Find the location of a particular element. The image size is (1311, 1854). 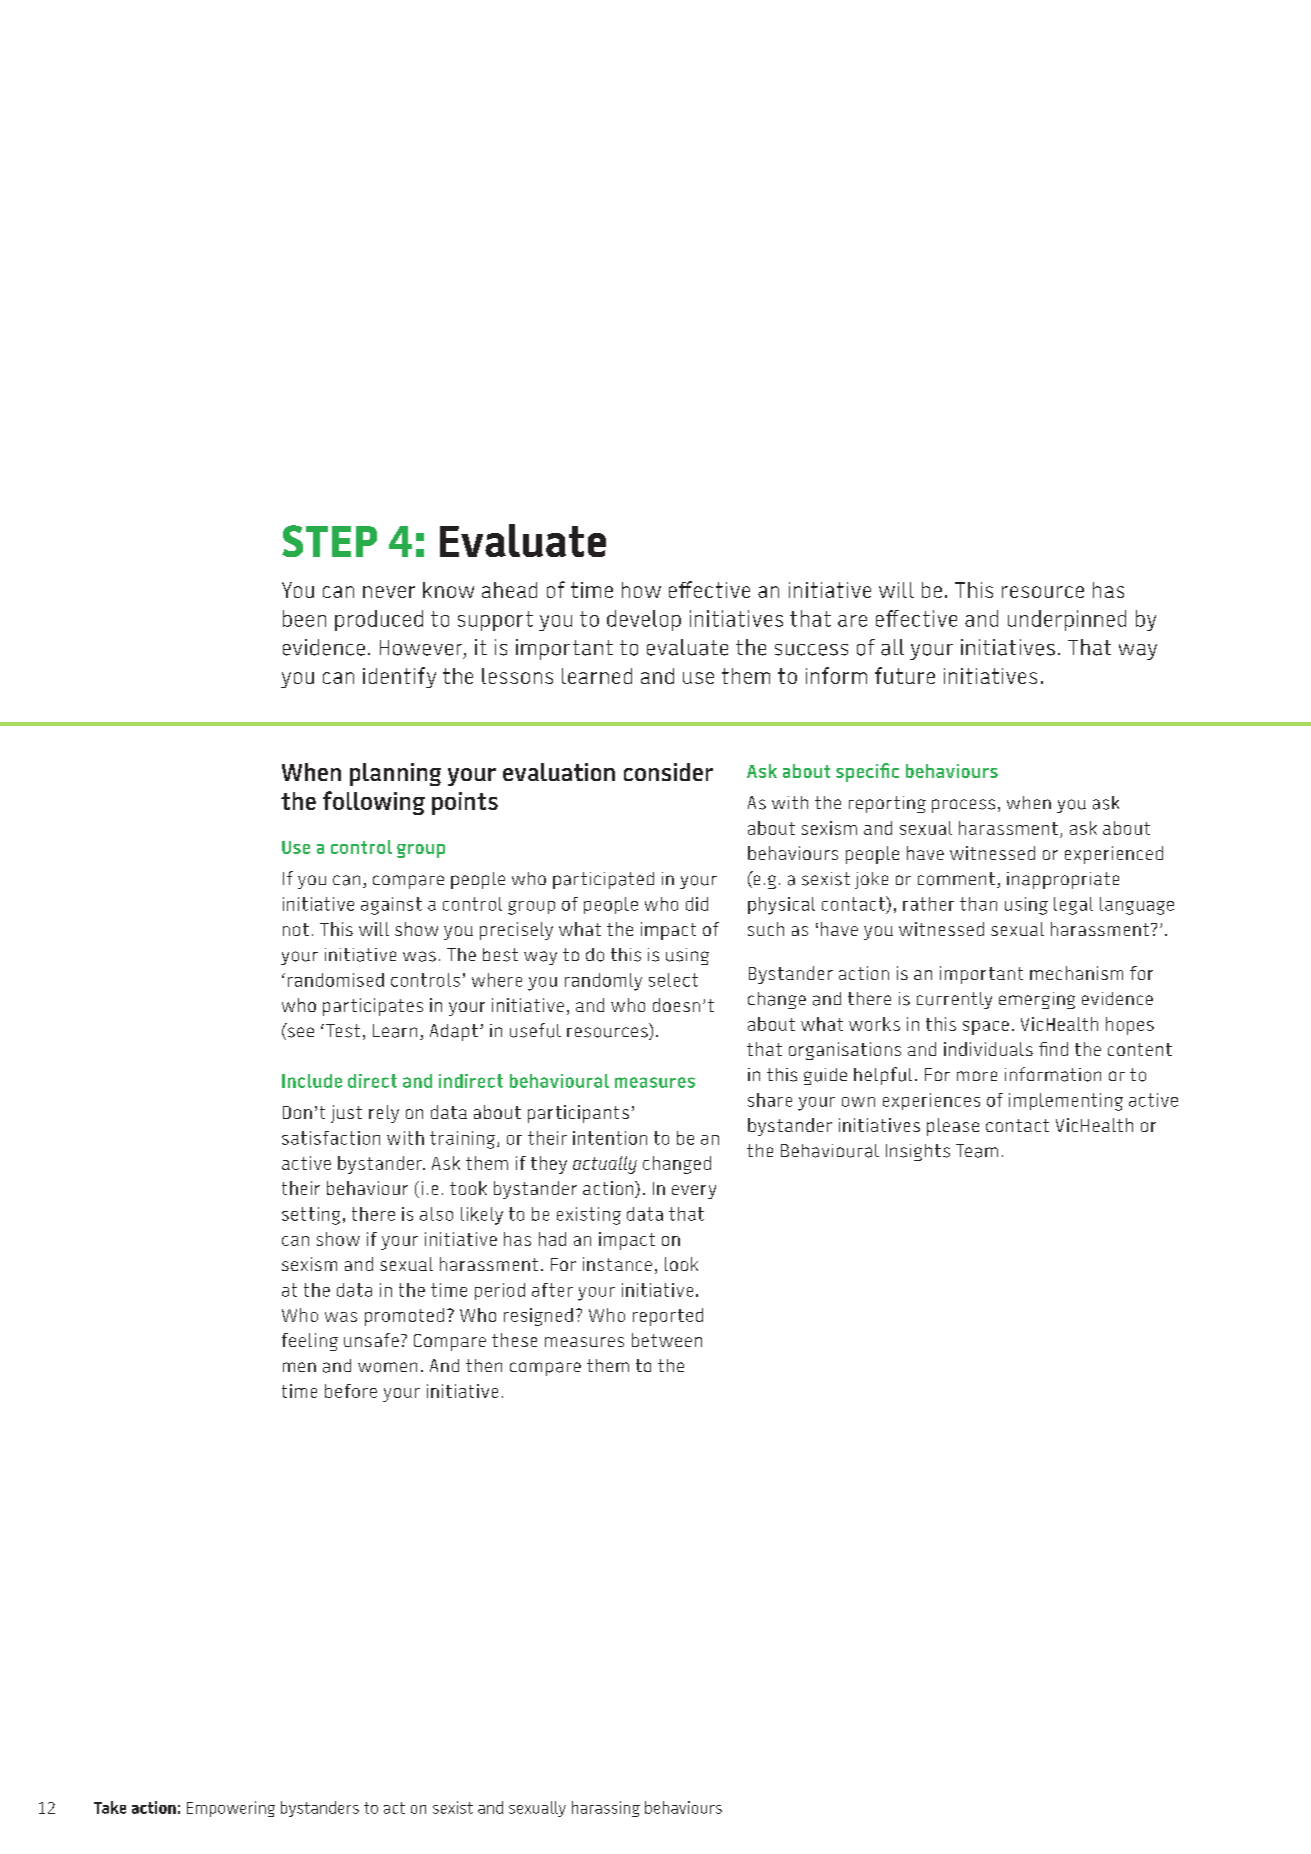

harassing is located at coordinates (606, 1809).
